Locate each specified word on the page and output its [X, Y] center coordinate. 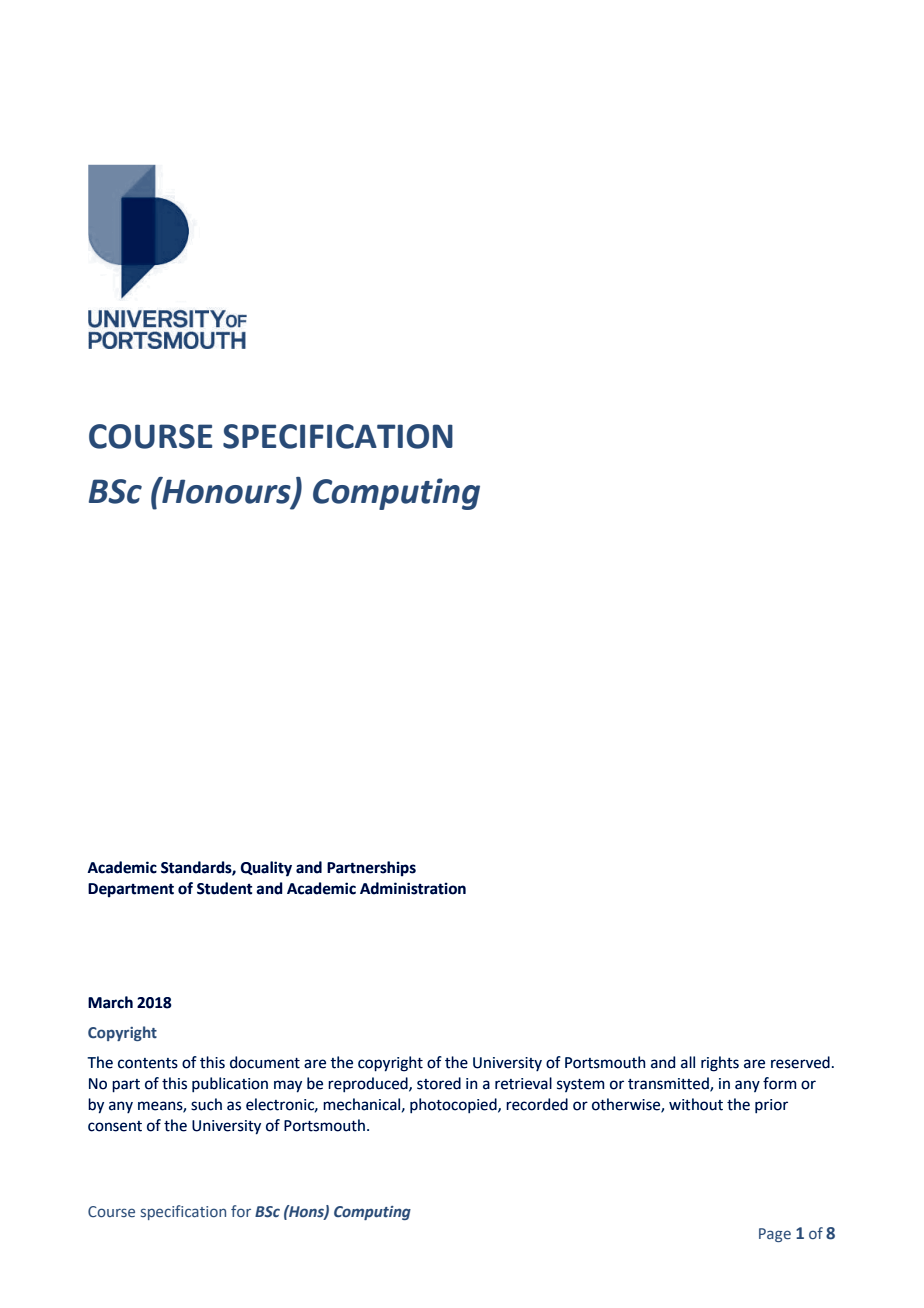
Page [775, 1235]
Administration [413, 888]
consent [115, 1126]
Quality [266, 869]
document [265, 1062]
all [688, 1062]
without [696, 1104]
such [206, 1104]
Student [224, 888]
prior [771, 1106]
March [110, 1002]
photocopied [454, 1105]
